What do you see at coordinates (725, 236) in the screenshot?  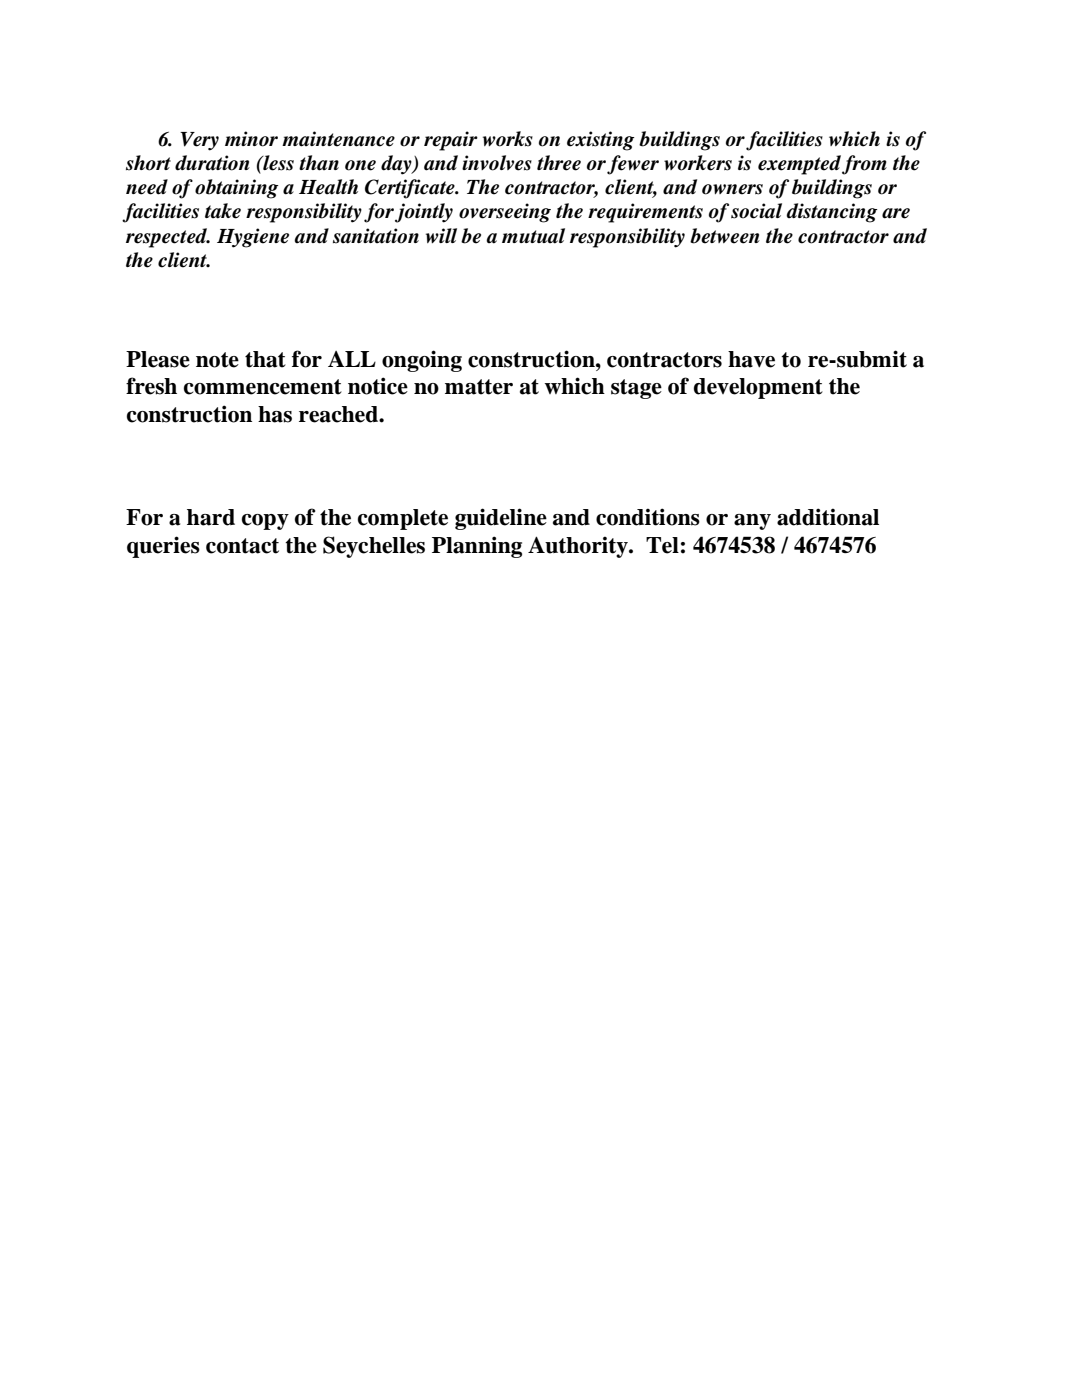 I see `between` at bounding box center [725, 236].
